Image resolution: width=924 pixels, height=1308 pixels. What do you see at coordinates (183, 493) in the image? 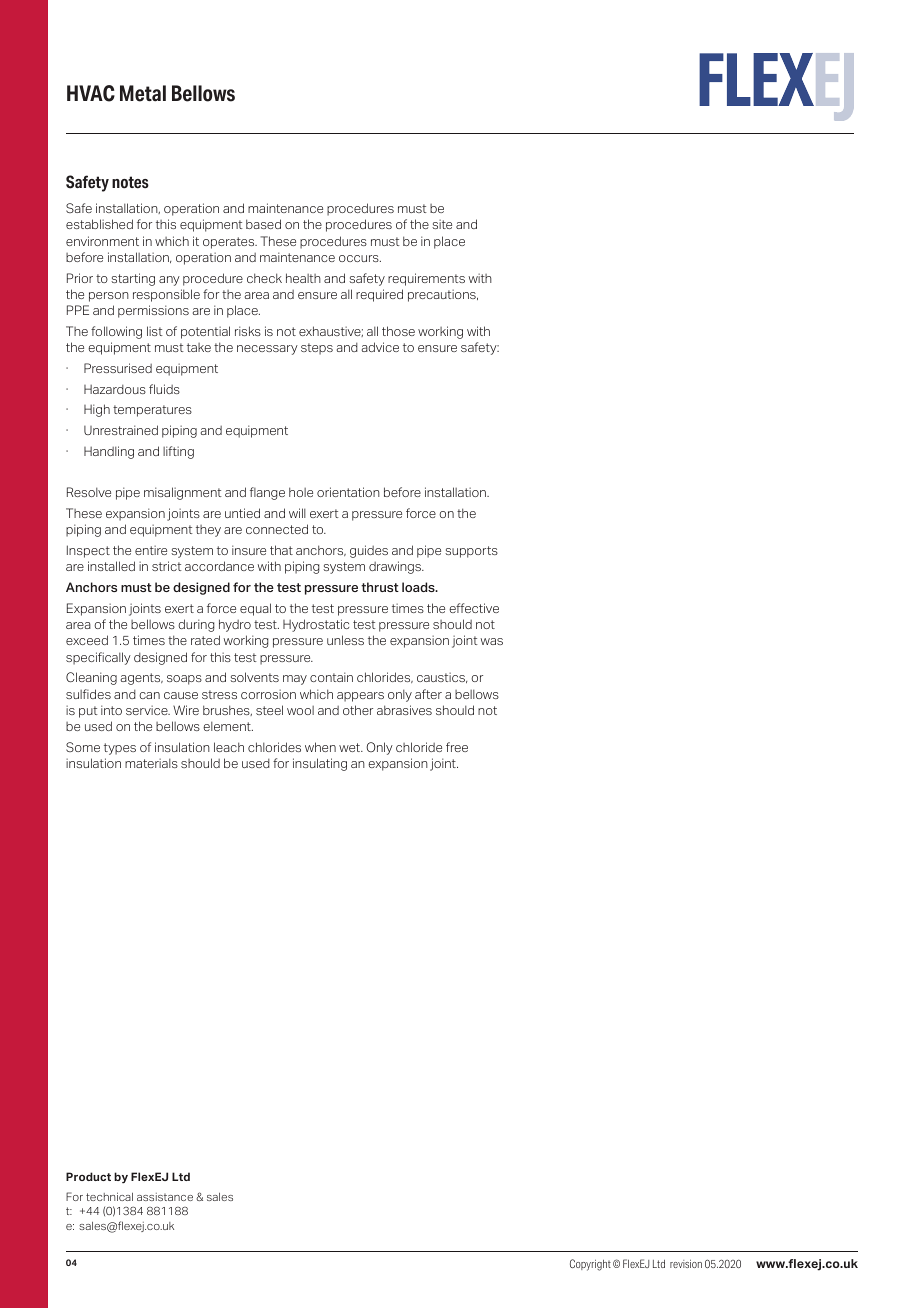
I see `misalignment` at bounding box center [183, 493].
